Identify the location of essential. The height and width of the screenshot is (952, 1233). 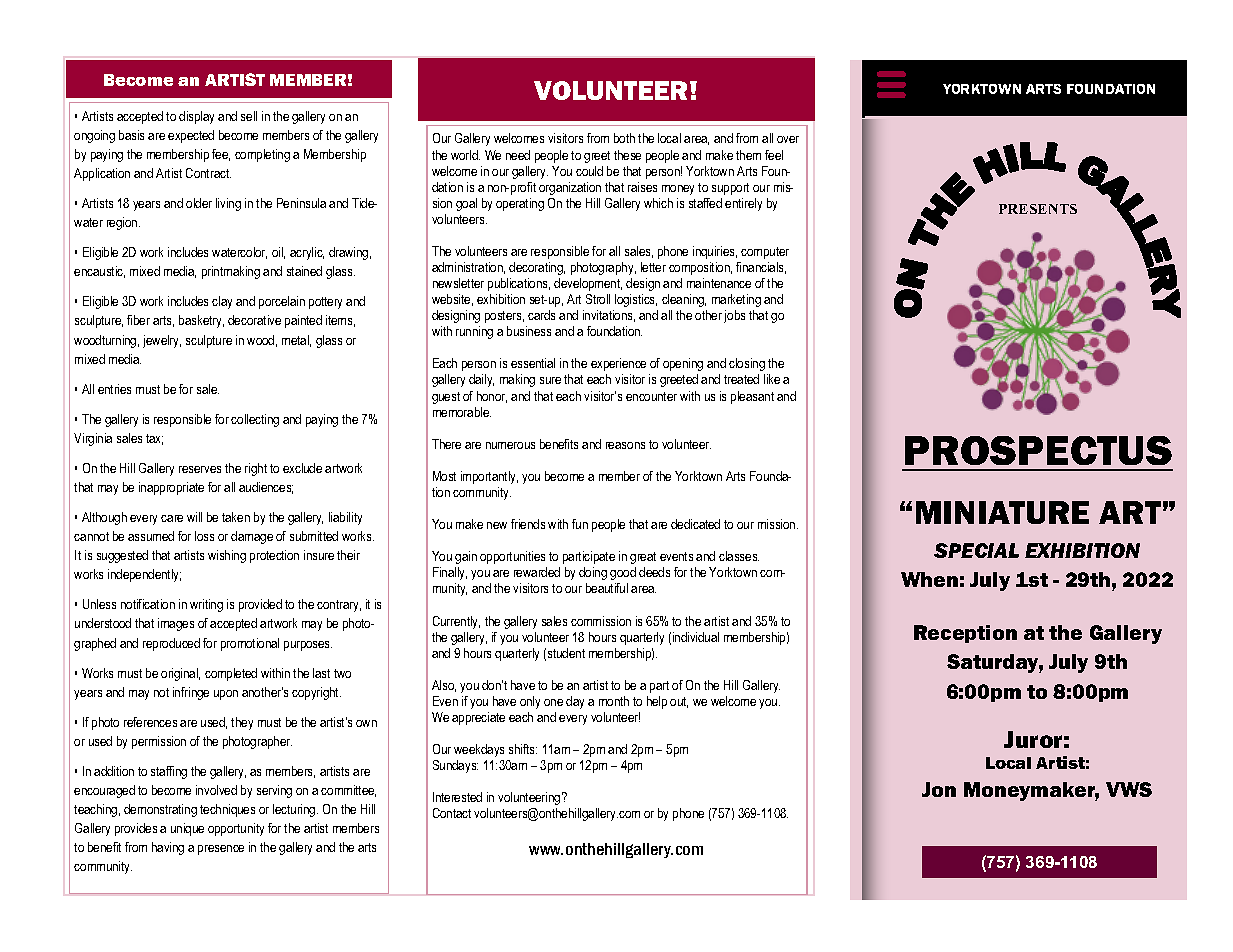
(533, 363).
